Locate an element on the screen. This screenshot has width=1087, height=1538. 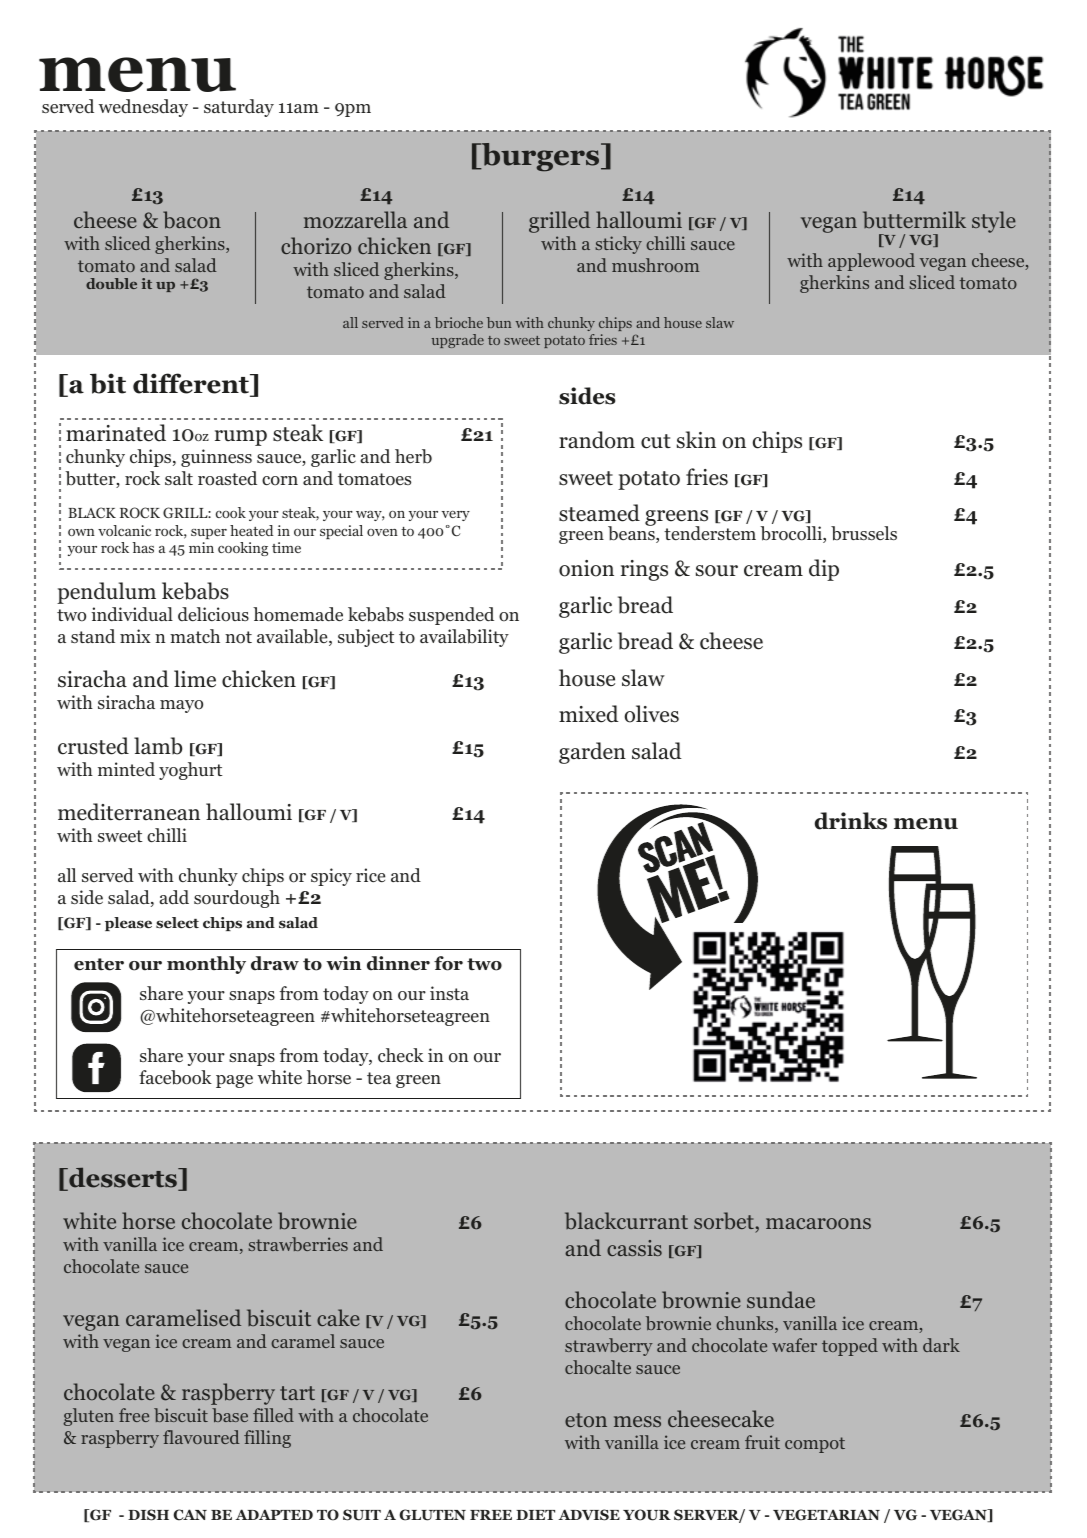
saturday is located at coordinates (239, 108).
